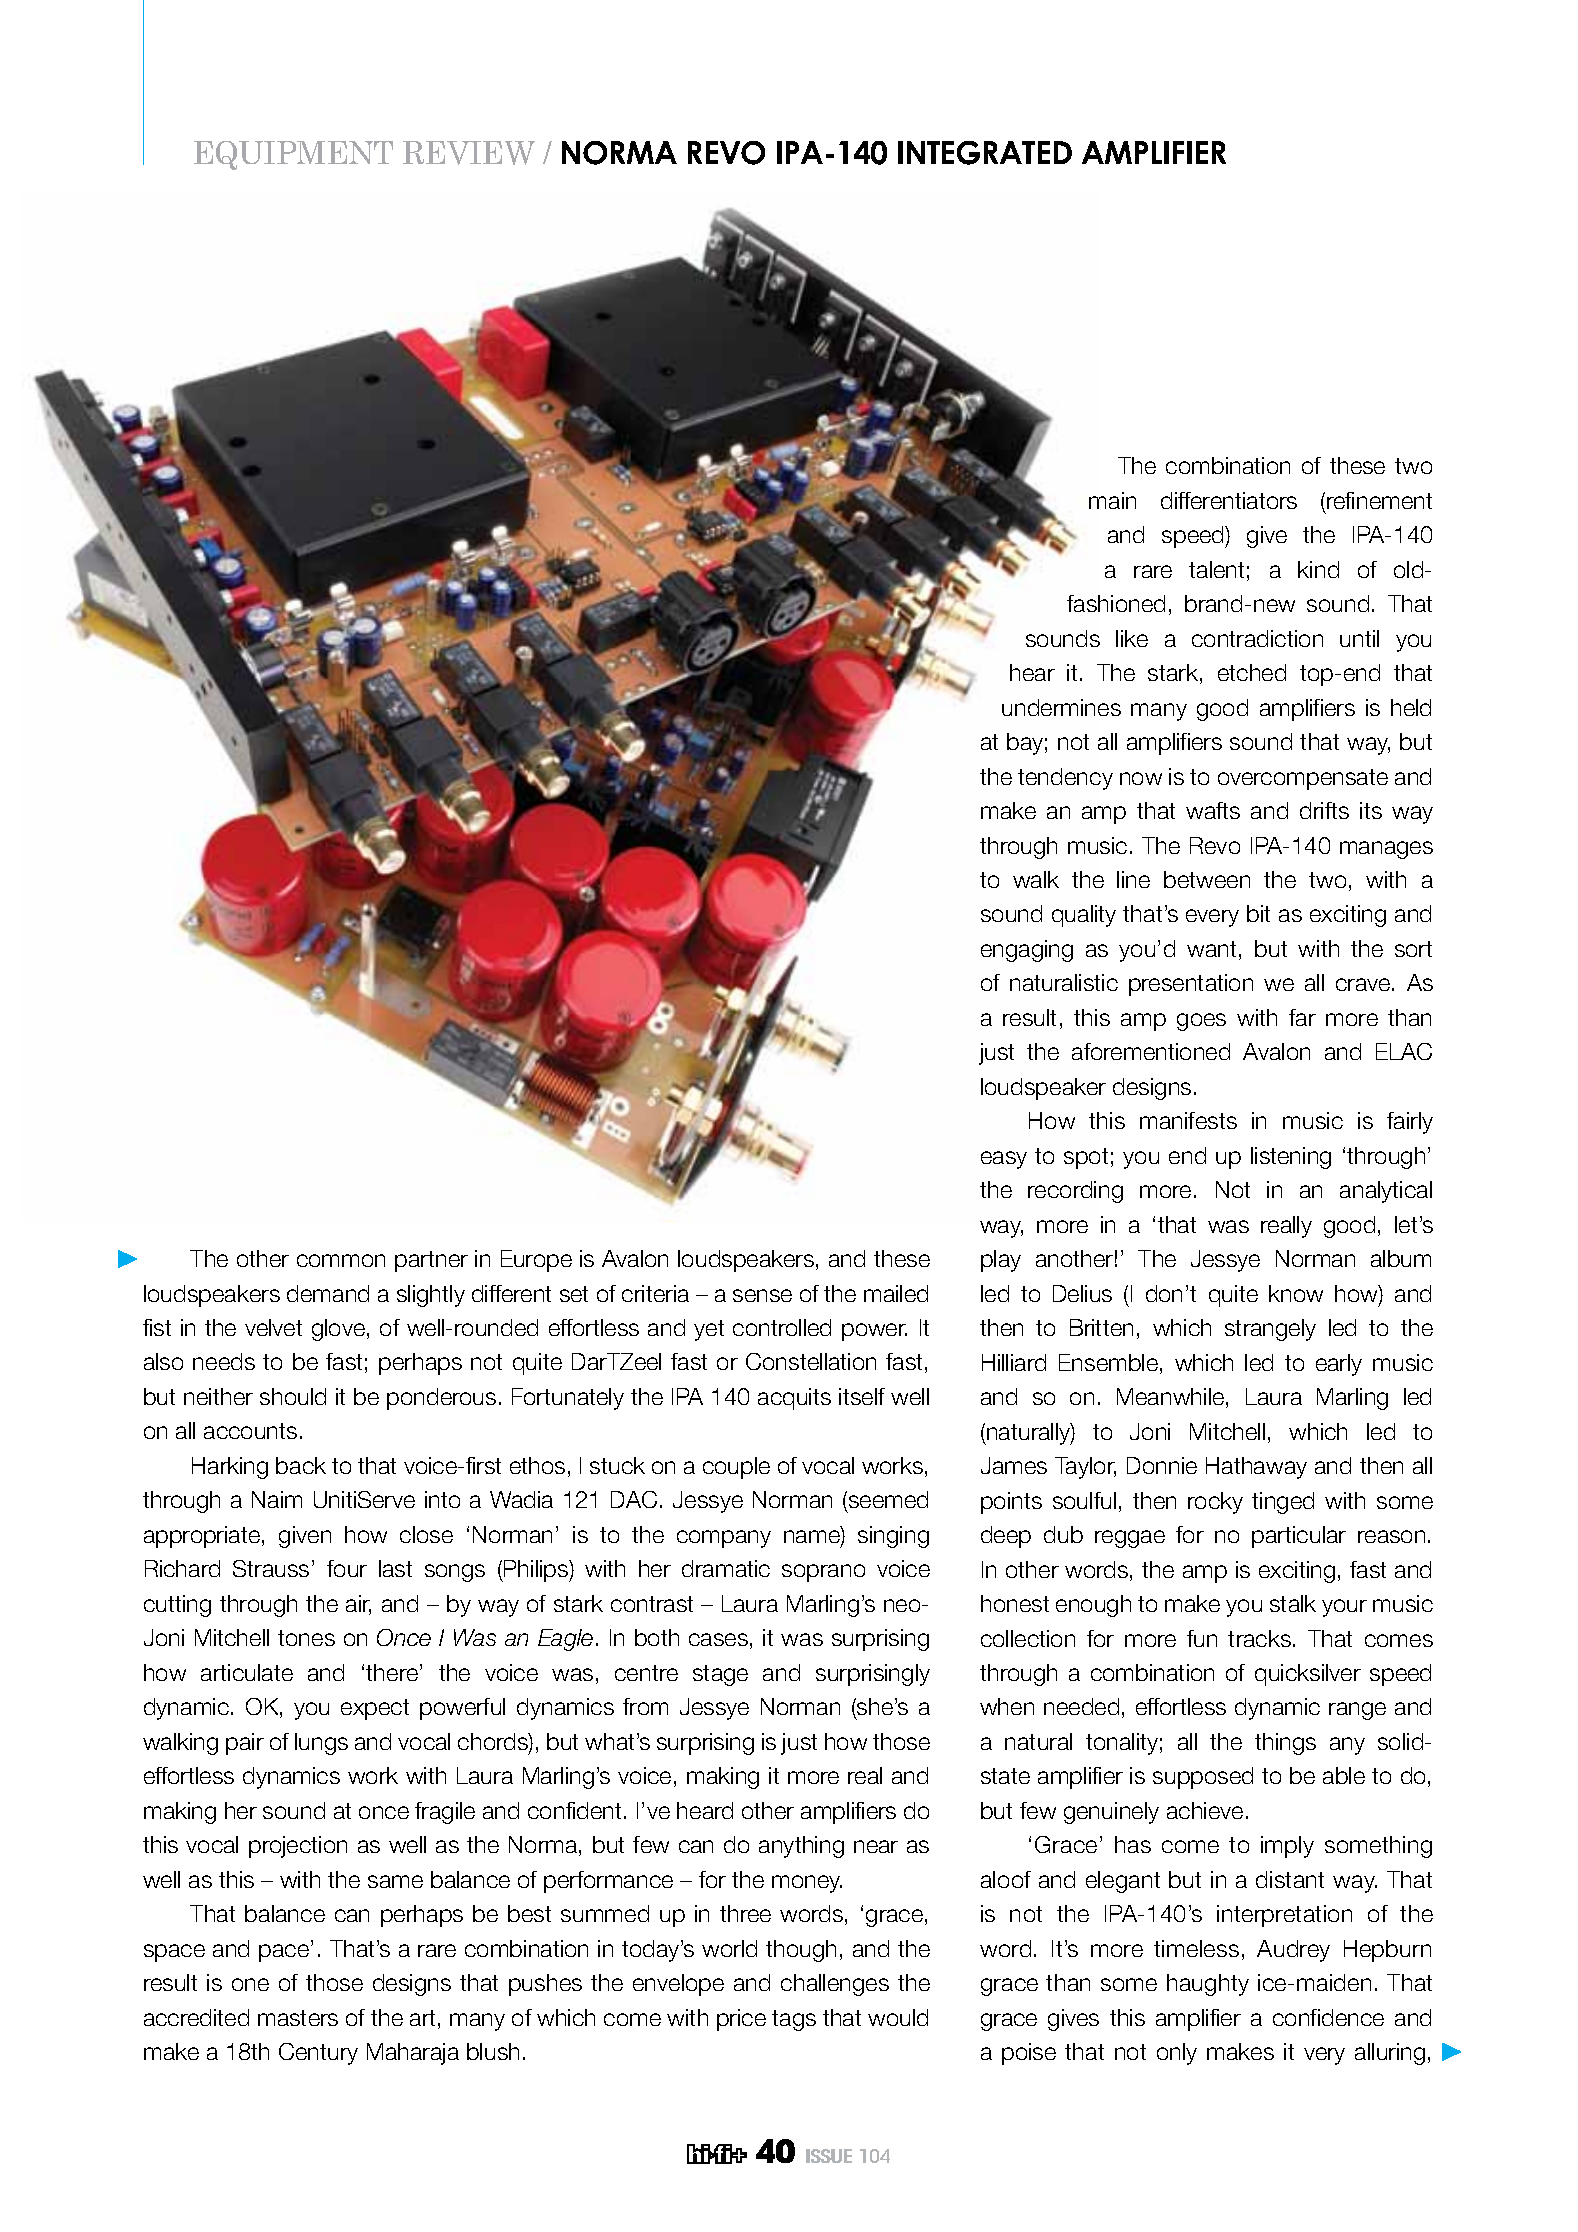 This screenshot has width=1578, height=2232. What do you see at coordinates (1291, 1158) in the screenshot?
I see `listening` at bounding box center [1291, 1158].
